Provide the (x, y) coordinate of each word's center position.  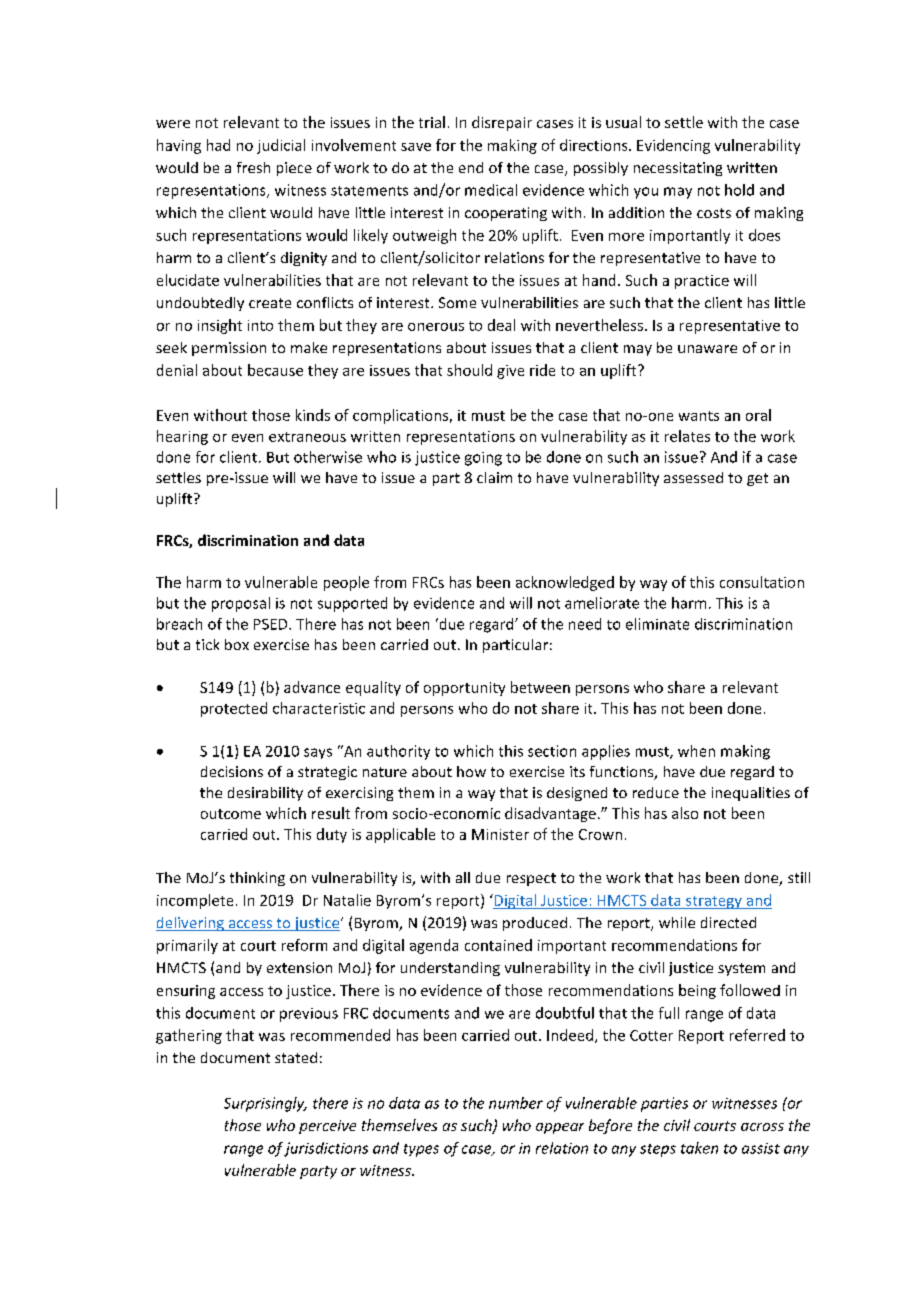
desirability (265, 794)
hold (739, 190)
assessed (693, 477)
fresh (253, 167)
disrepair (502, 123)
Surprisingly (265, 1104)
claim (494, 477)
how (471, 771)
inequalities (751, 794)
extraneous (307, 437)
